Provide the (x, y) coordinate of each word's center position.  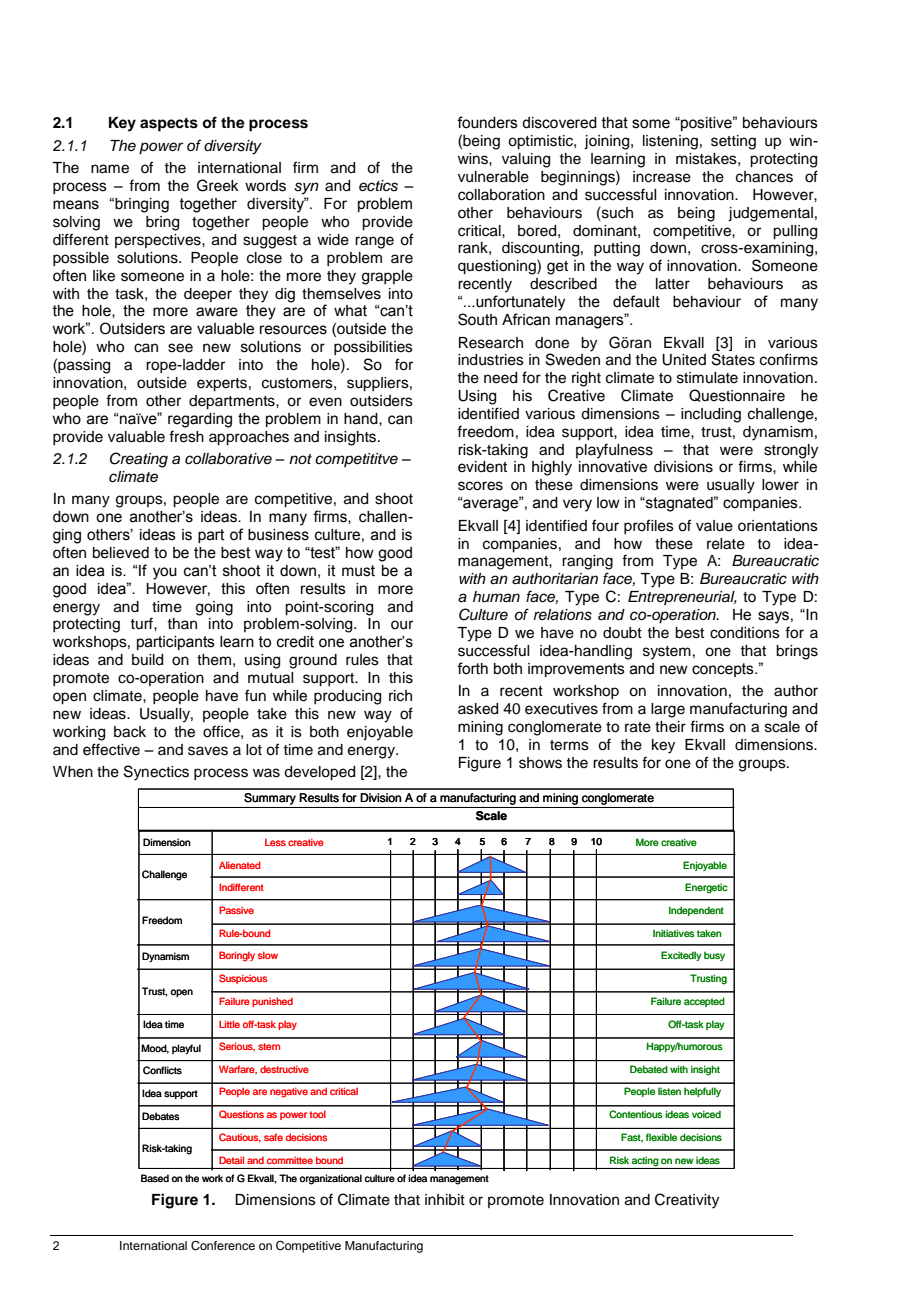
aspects (169, 125)
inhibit (445, 1200)
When (73, 772)
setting (733, 142)
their (670, 727)
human (496, 597)
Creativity (687, 1201)
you (165, 573)
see (180, 348)
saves (208, 751)
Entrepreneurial (682, 598)
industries (491, 360)
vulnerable (493, 177)
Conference (223, 1246)
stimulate (707, 378)
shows (540, 763)
